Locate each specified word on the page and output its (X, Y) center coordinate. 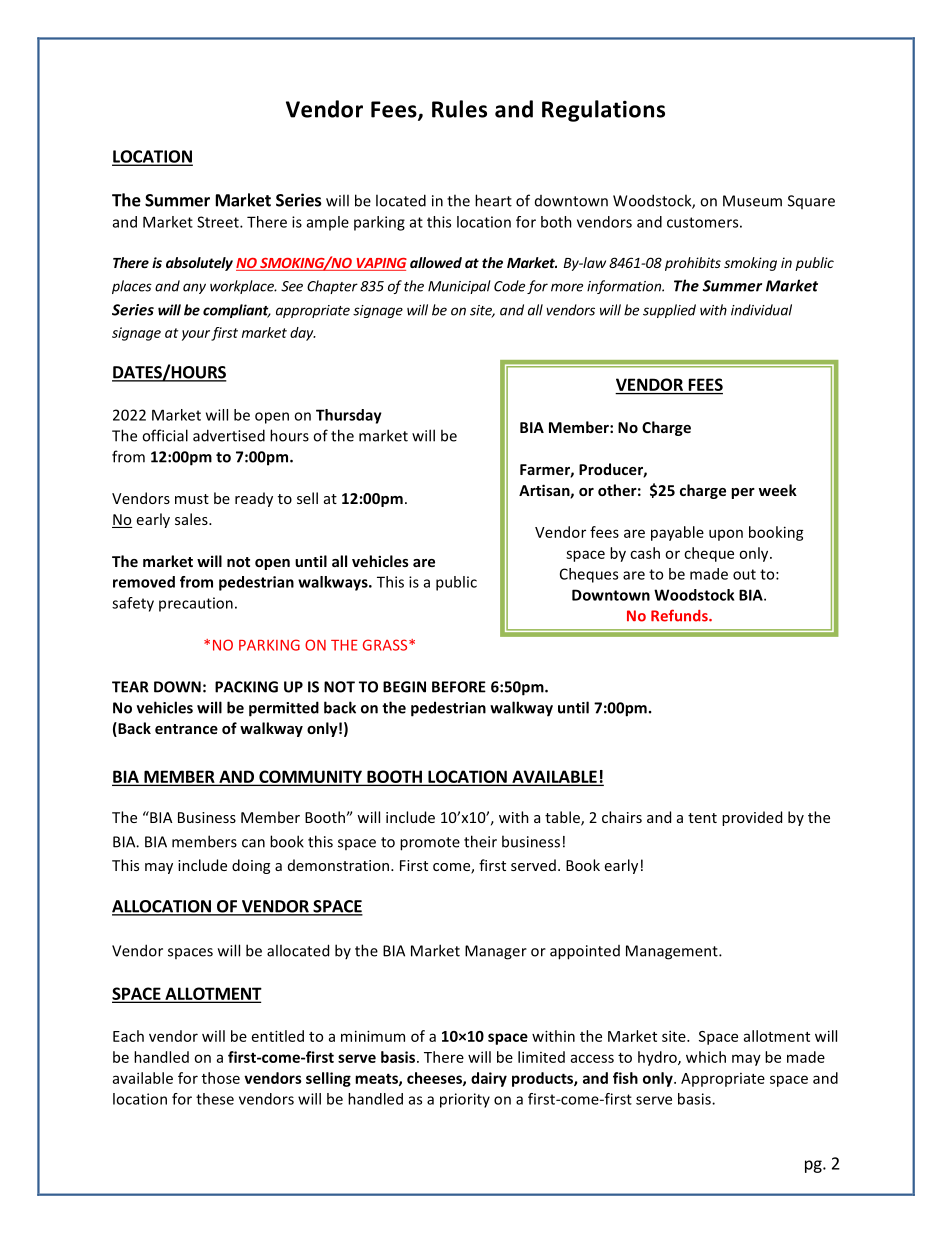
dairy (489, 1079)
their (480, 841)
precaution (196, 604)
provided (752, 818)
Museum (752, 201)
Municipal (459, 287)
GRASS (386, 645)
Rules (459, 109)
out (744, 574)
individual (761, 310)
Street (219, 222)
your (196, 335)
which (706, 1057)
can (253, 843)
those (221, 1078)
